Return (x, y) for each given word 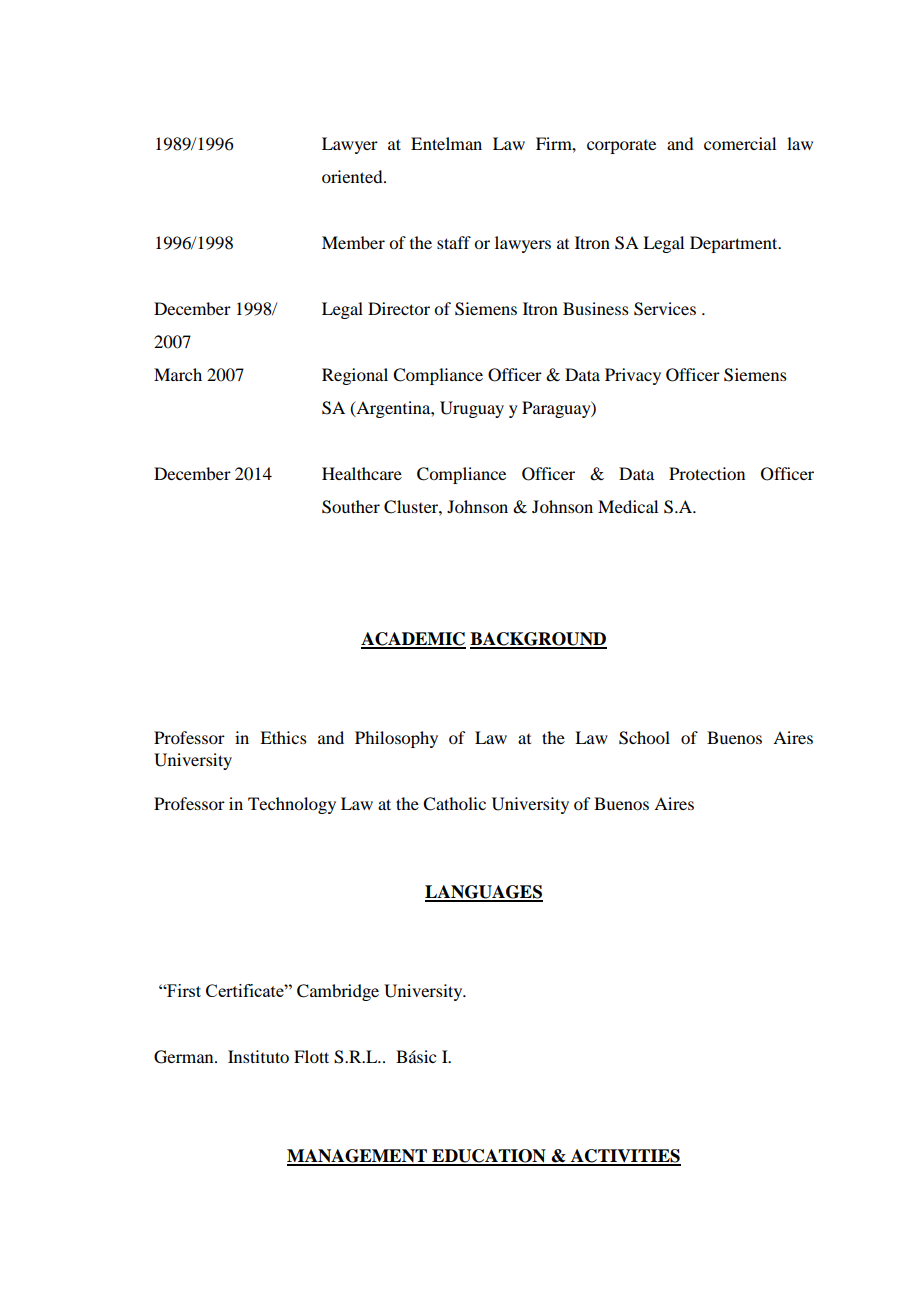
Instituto (258, 1056)
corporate (621, 147)
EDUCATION (489, 1157)
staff (454, 242)
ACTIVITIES (625, 1157)
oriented (353, 176)
